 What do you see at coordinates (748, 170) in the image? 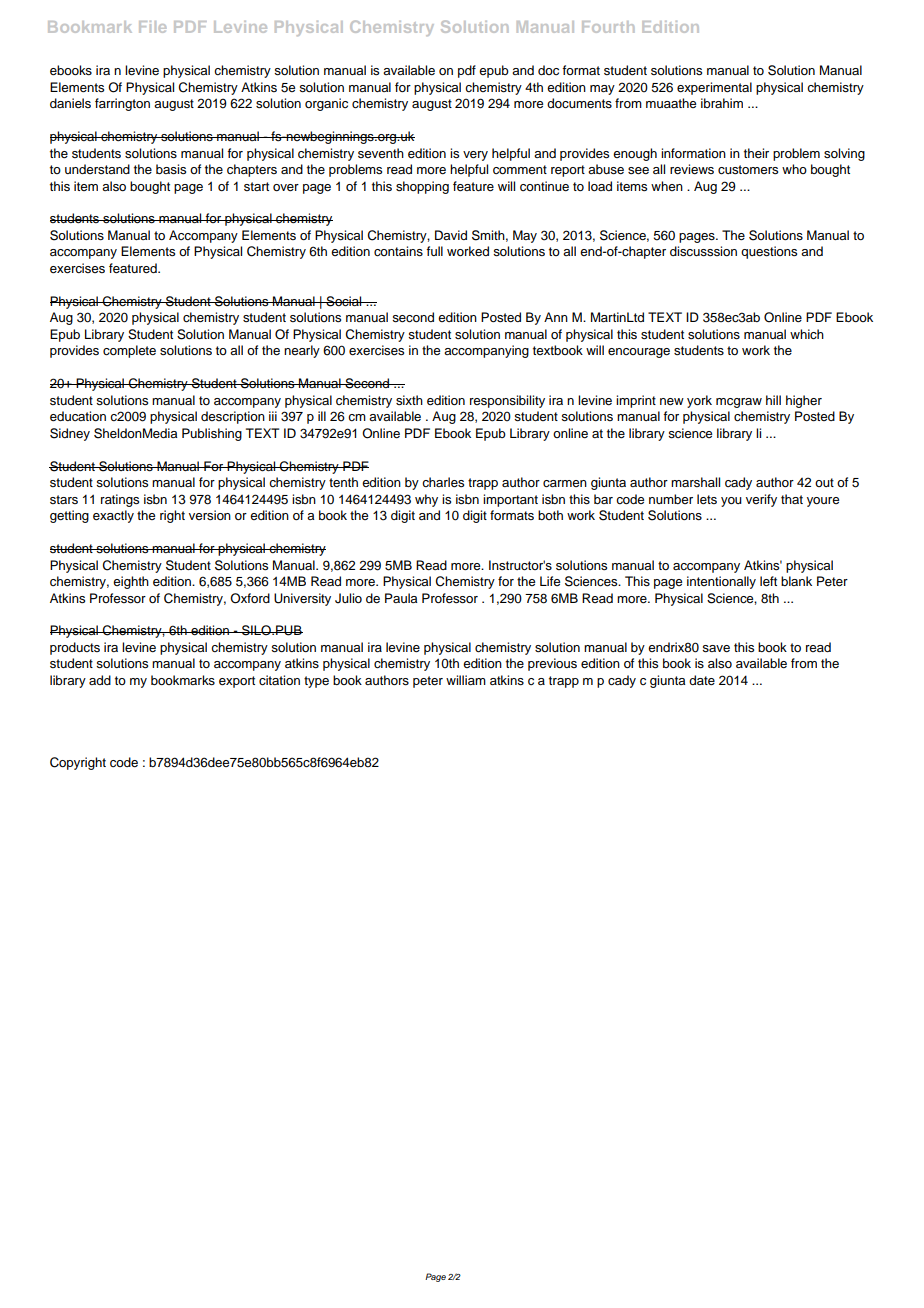
I see `customers` at bounding box center [748, 170].
